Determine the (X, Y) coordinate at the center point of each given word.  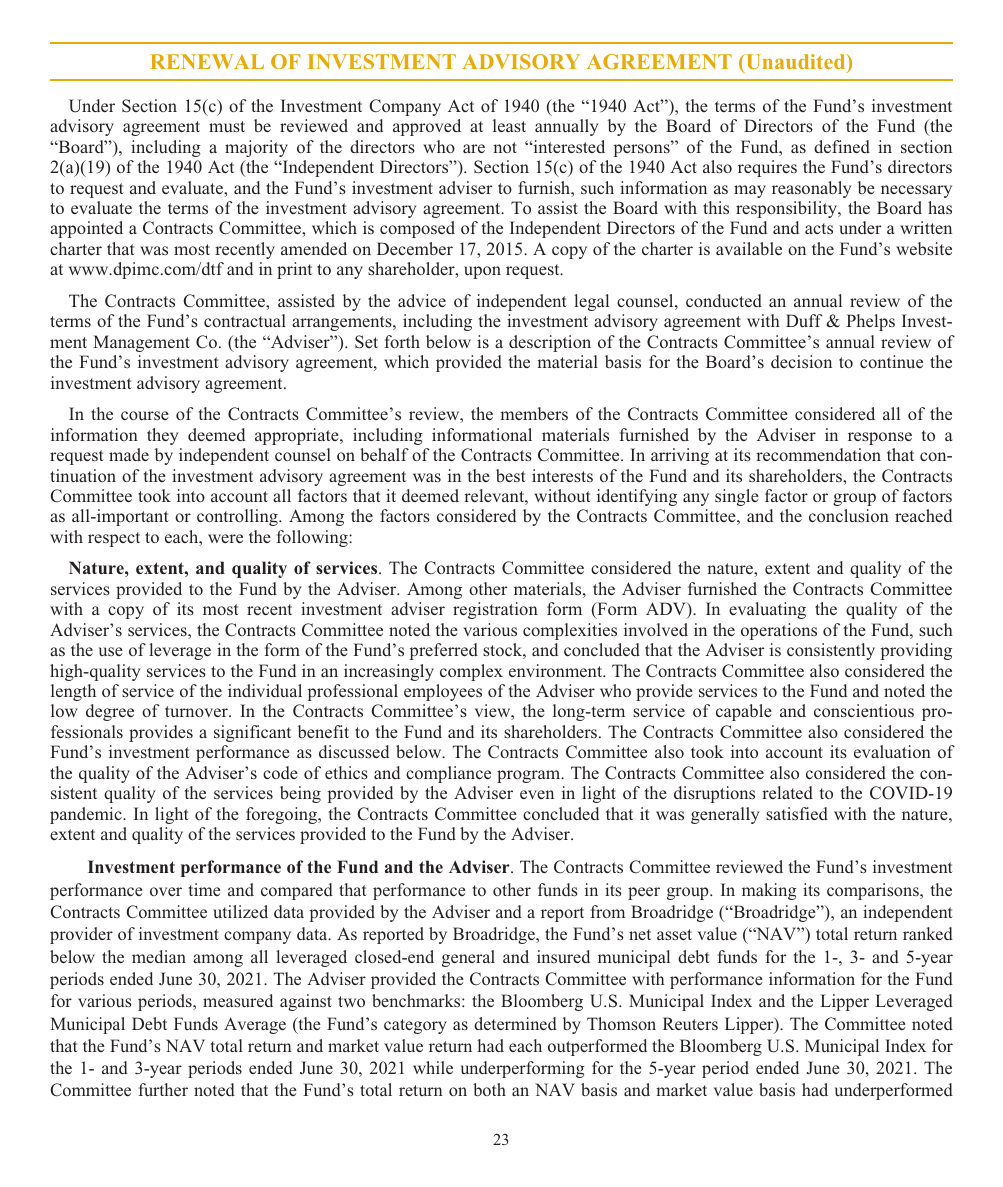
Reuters (690, 1023)
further (163, 1089)
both (489, 1089)
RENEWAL (207, 61)
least (509, 126)
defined (842, 146)
